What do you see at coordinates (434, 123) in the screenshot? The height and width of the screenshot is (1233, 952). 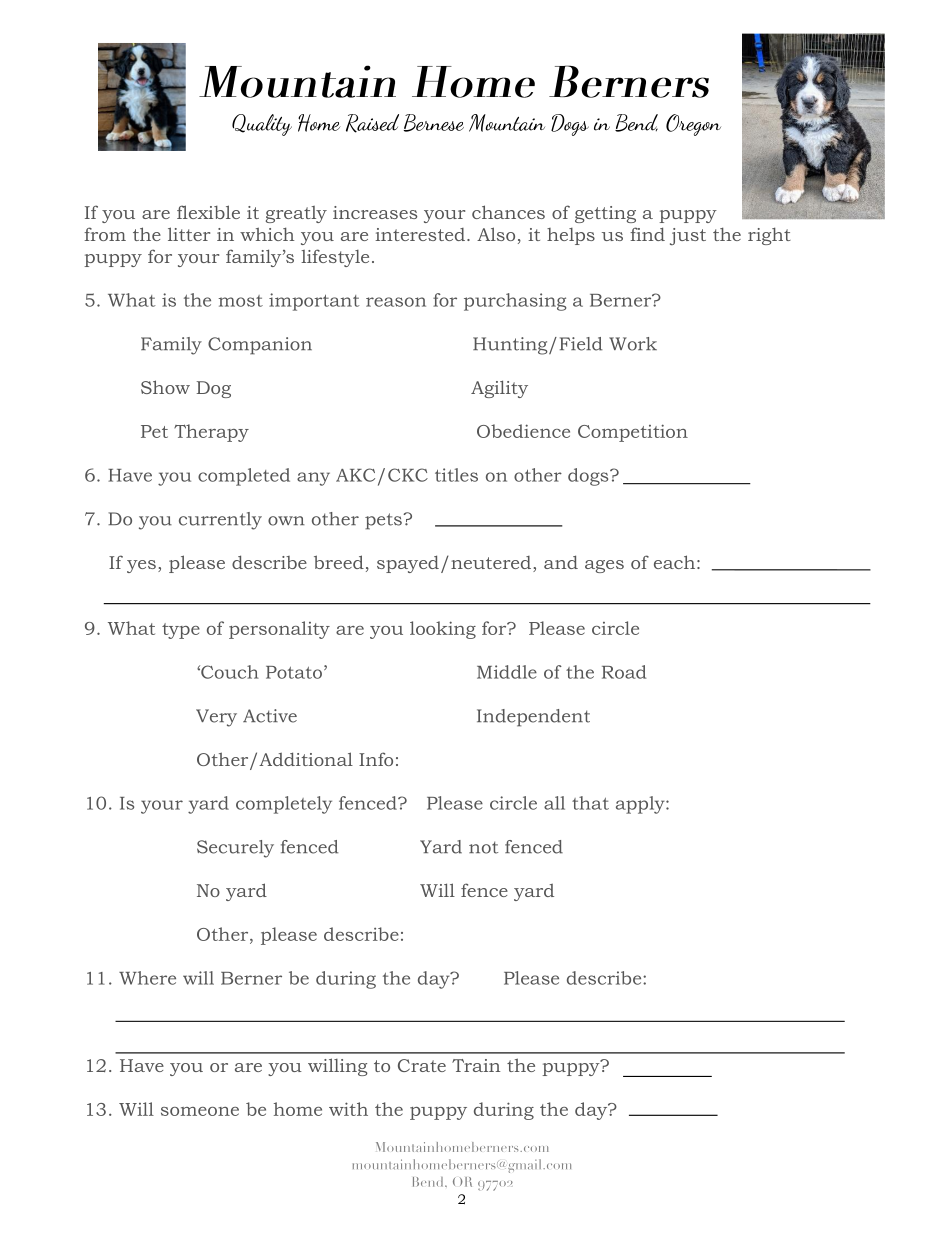 I see `Bernese` at bounding box center [434, 123].
